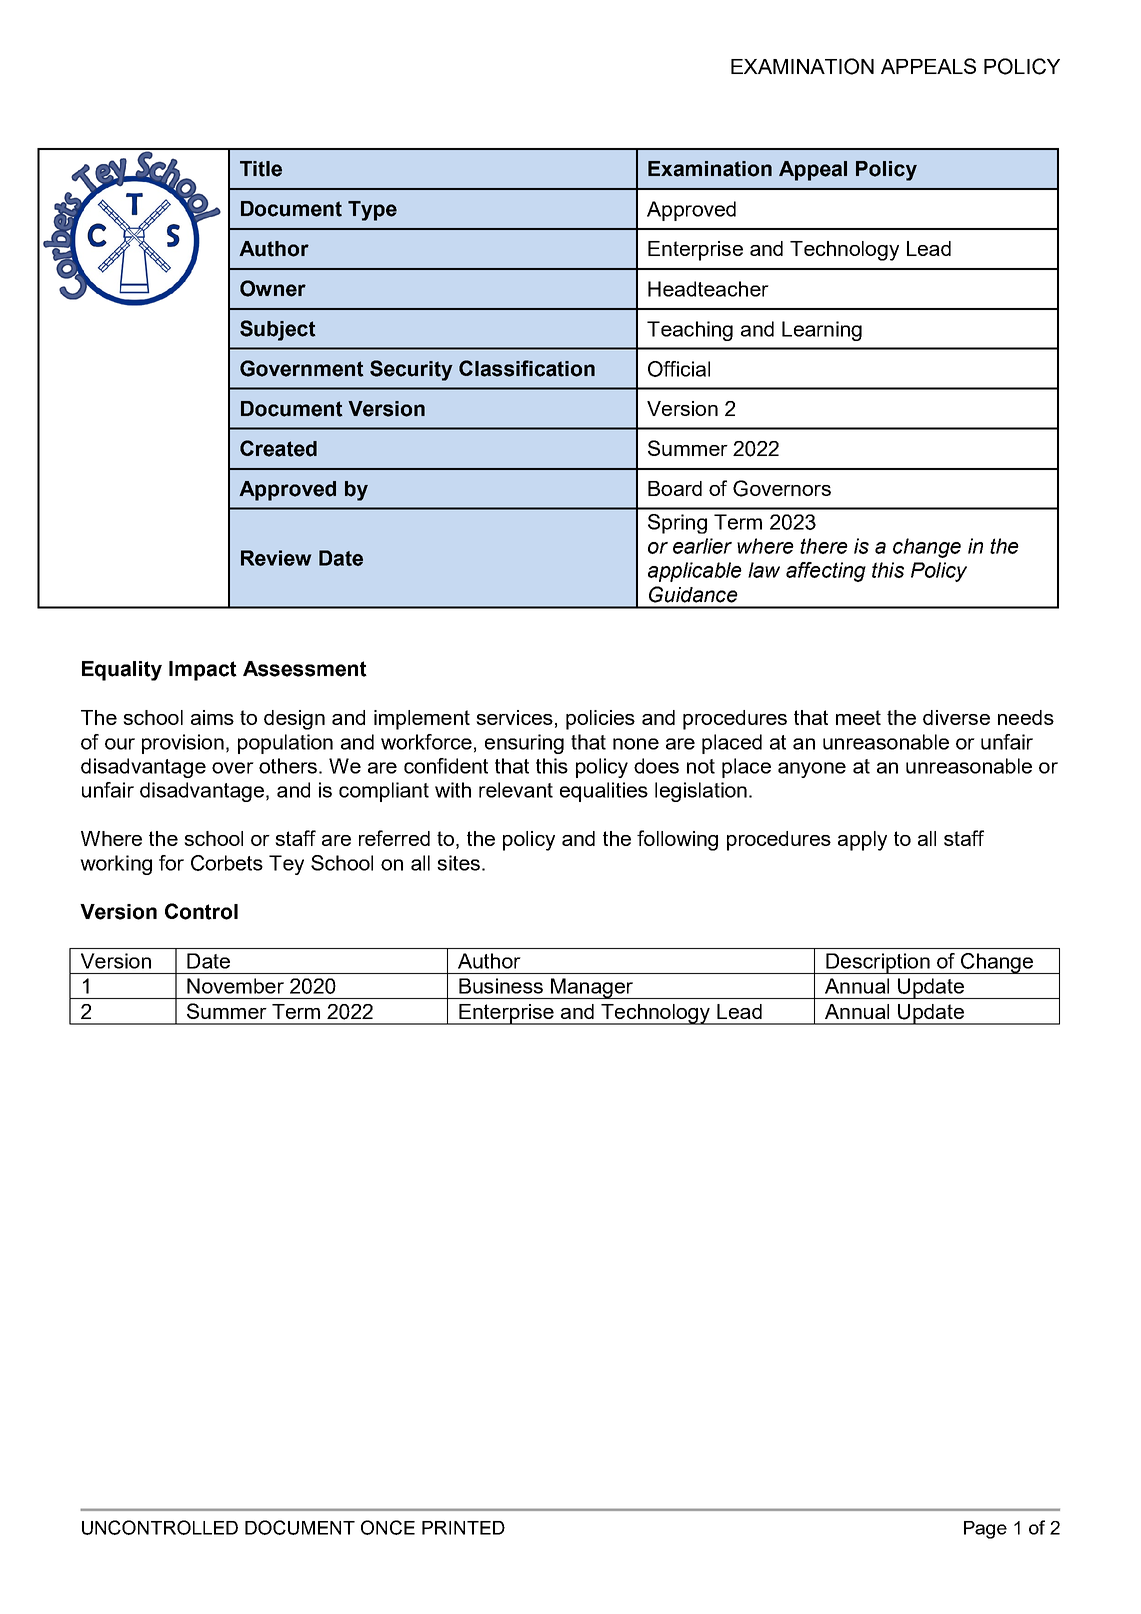  What do you see at coordinates (878, 963) in the screenshot?
I see `Description` at bounding box center [878, 963].
